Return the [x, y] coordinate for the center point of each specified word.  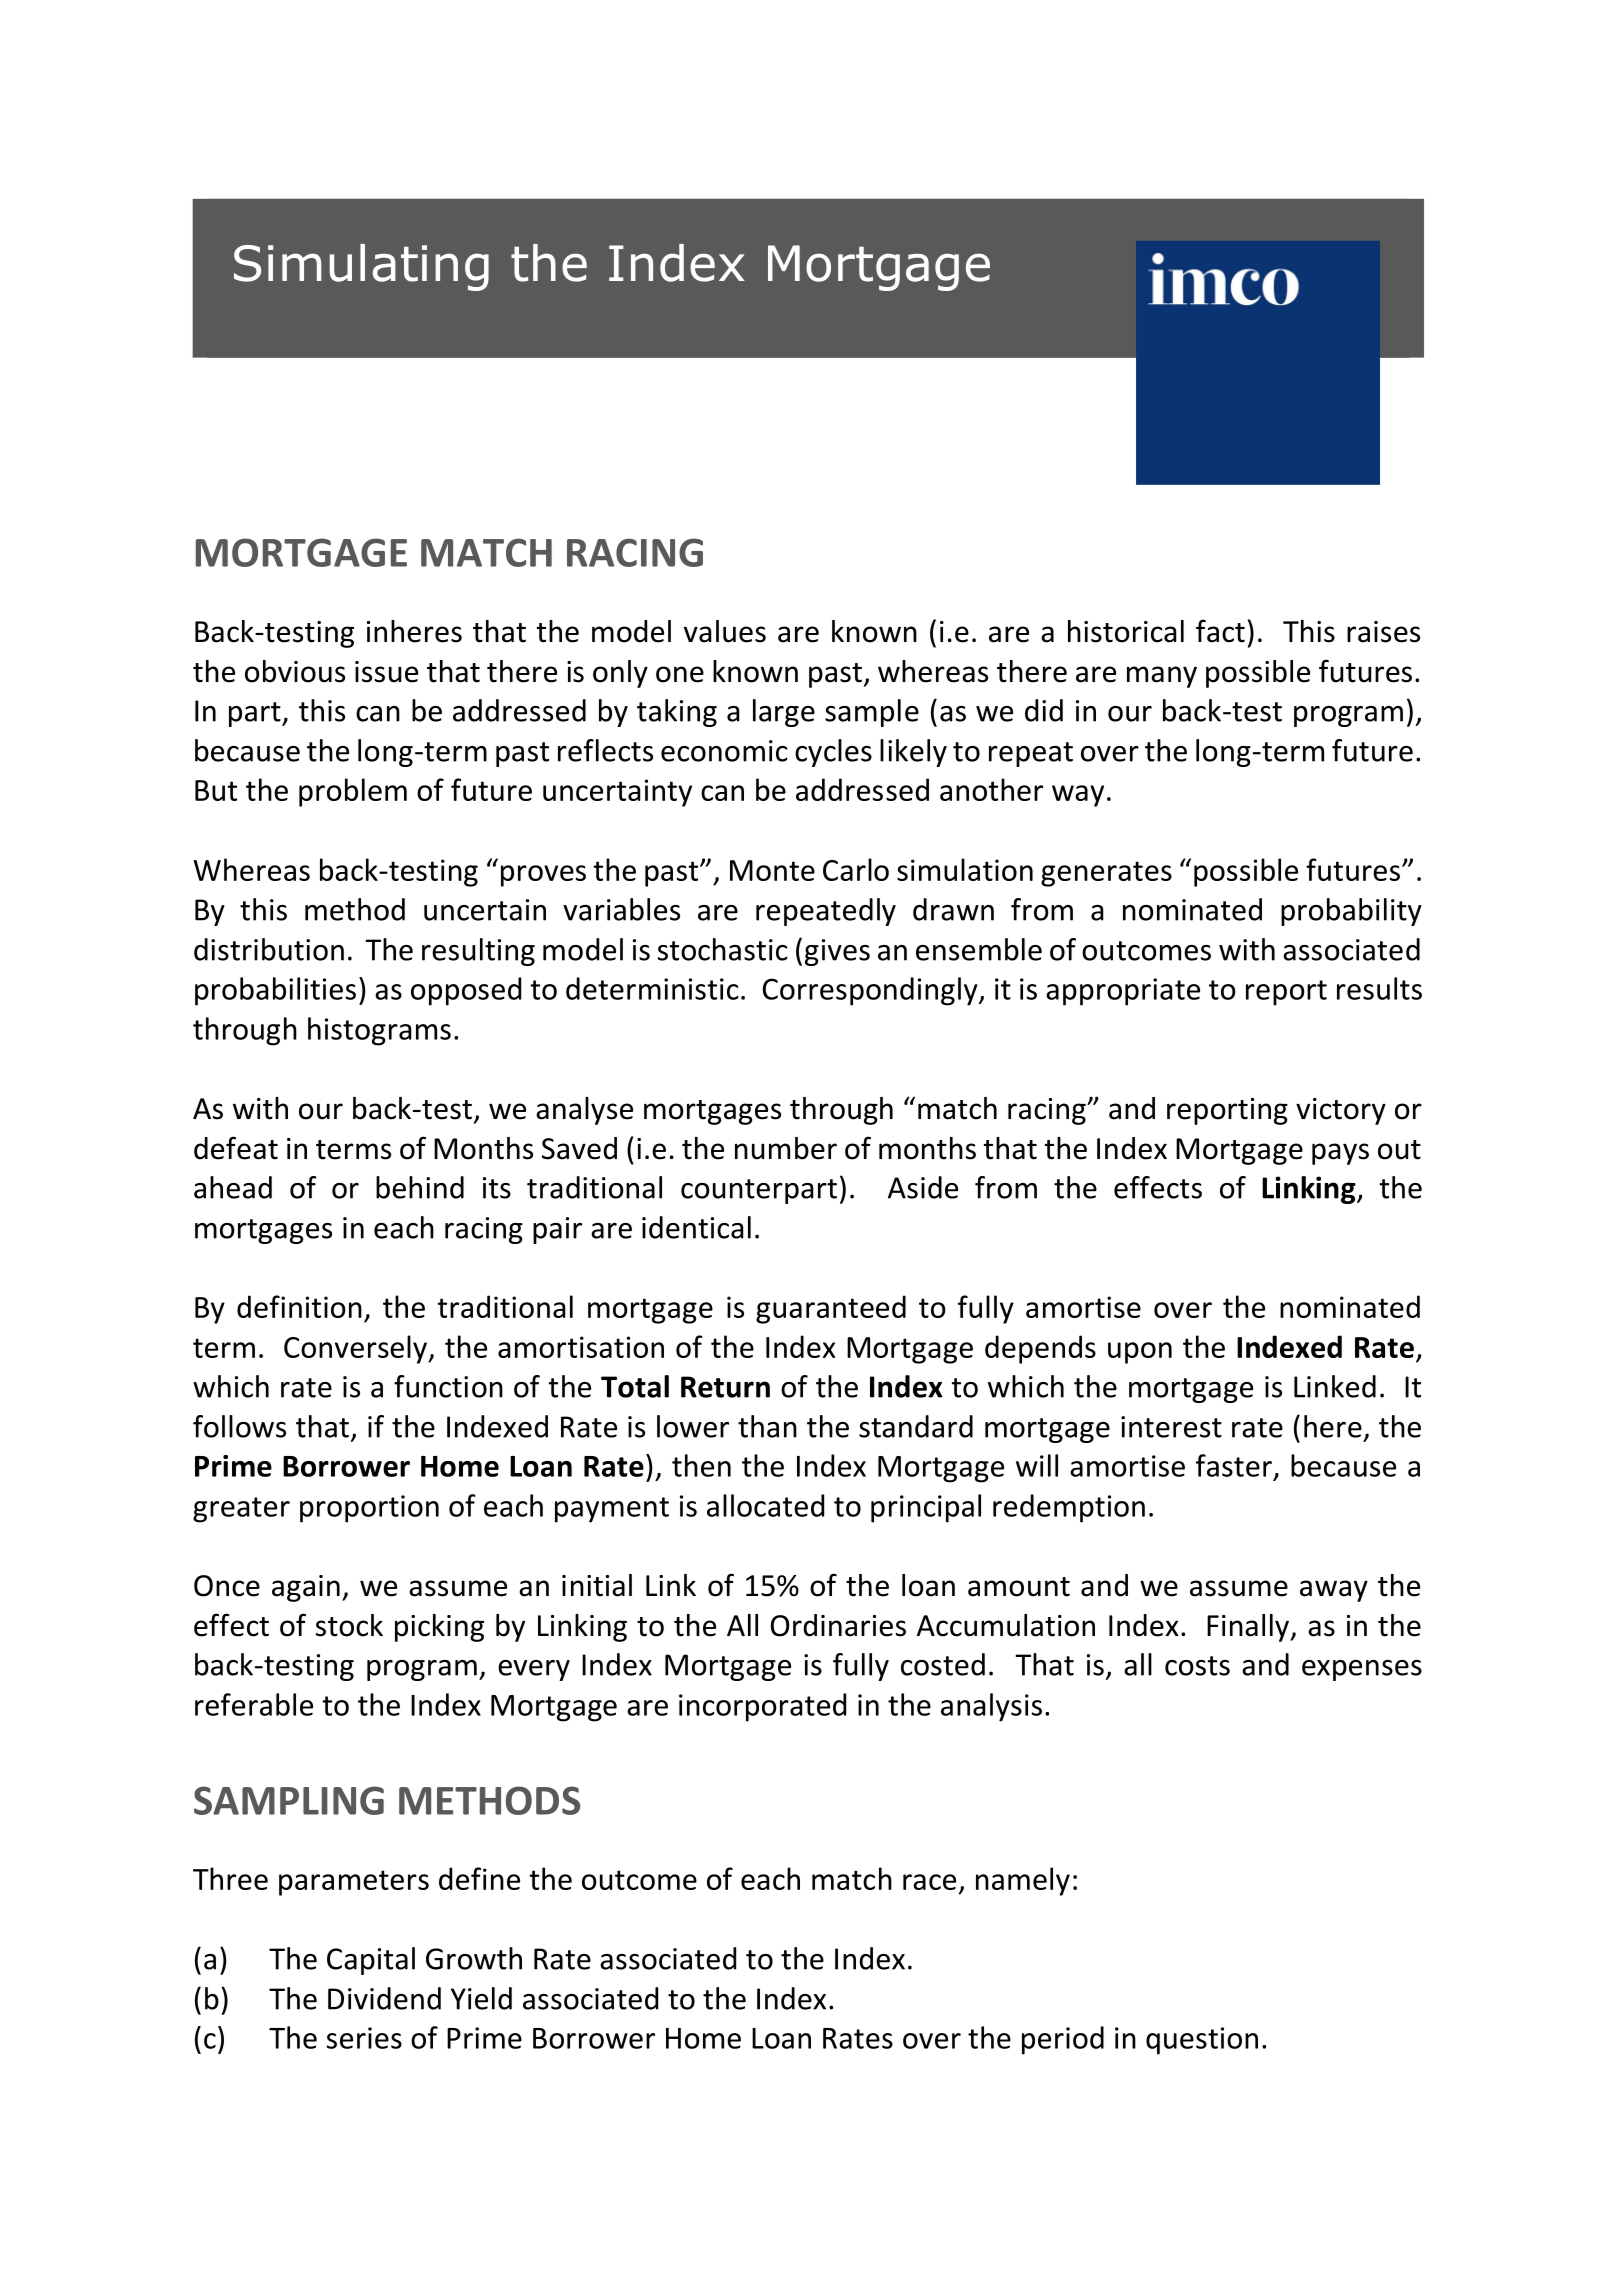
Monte [772, 870]
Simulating [361, 267]
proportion [369, 1509]
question [1202, 2041]
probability [1351, 912]
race [929, 1882]
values [725, 631]
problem [353, 792]
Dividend [384, 1998]
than [767, 1426]
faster [1234, 1465]
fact [1220, 631]
